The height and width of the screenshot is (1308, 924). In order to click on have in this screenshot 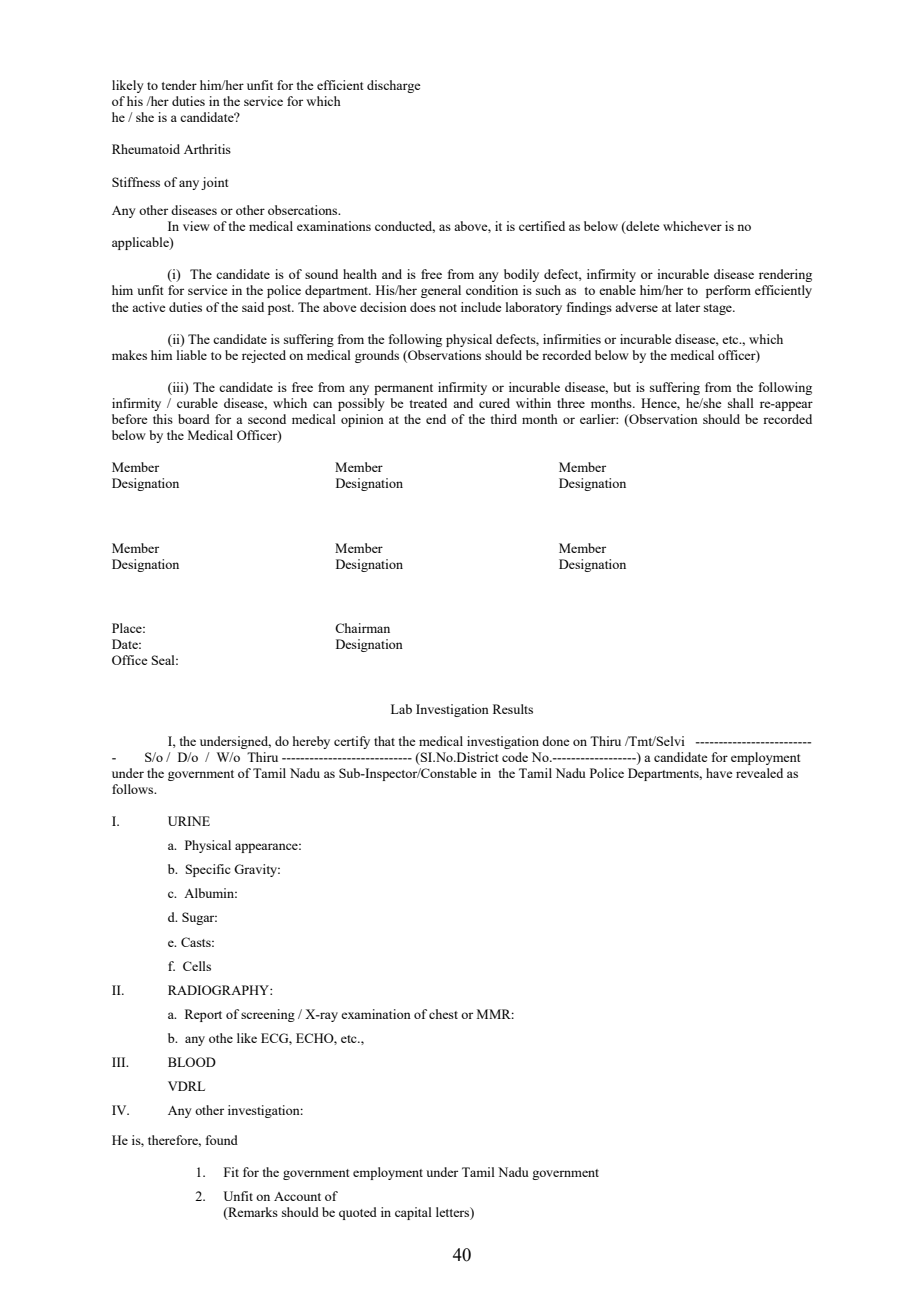, I will do `click(719, 773)`.
